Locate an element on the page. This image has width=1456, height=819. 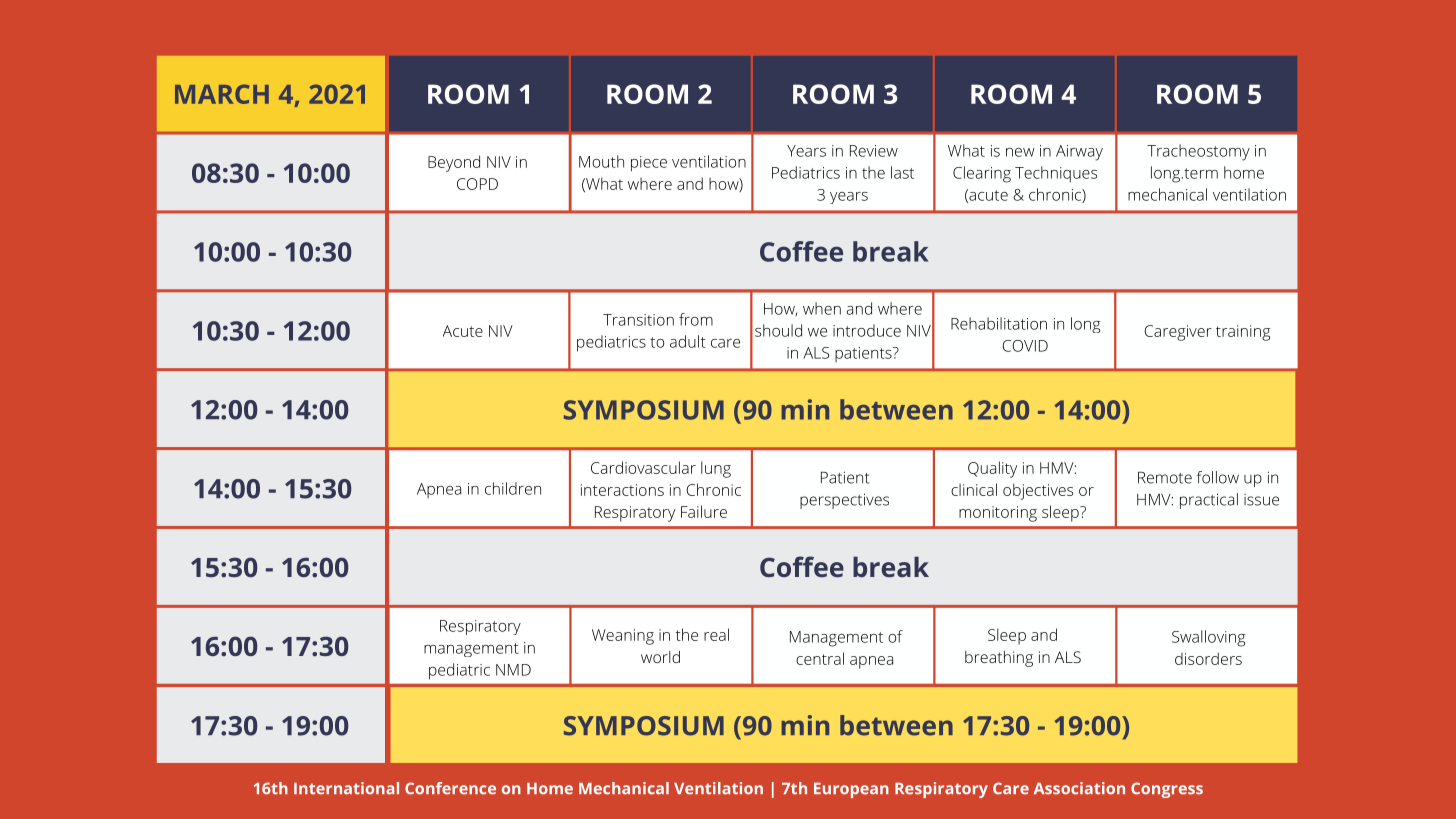
Review is located at coordinates (874, 151).
